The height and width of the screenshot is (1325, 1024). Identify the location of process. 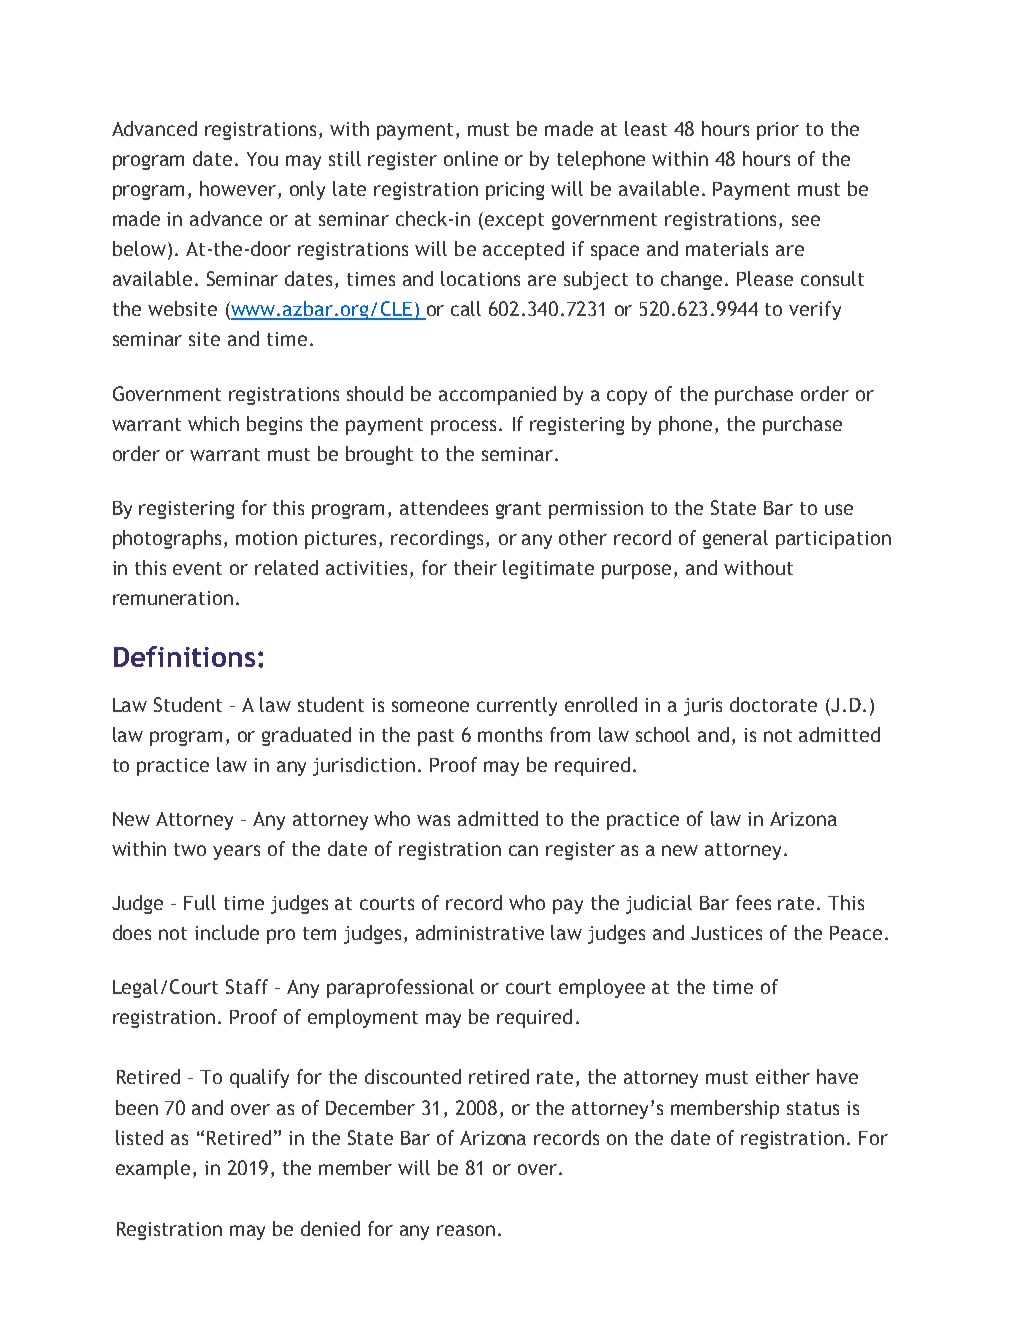
(463, 427).
